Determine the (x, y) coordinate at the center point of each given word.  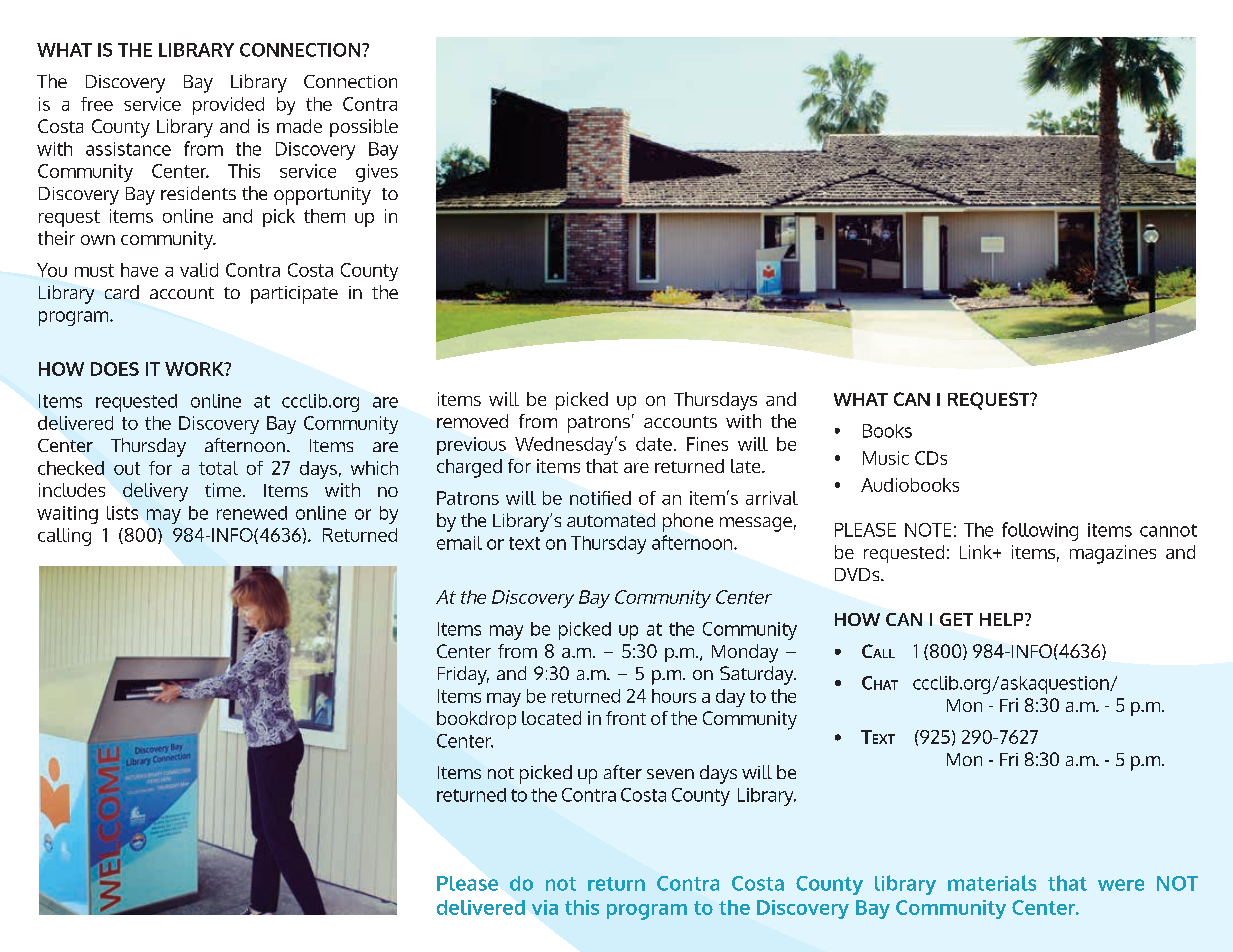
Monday (745, 653)
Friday (463, 675)
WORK (195, 369)
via (545, 907)
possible (364, 128)
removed (472, 421)
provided (228, 106)
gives (377, 173)
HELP (1003, 619)
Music (886, 458)
